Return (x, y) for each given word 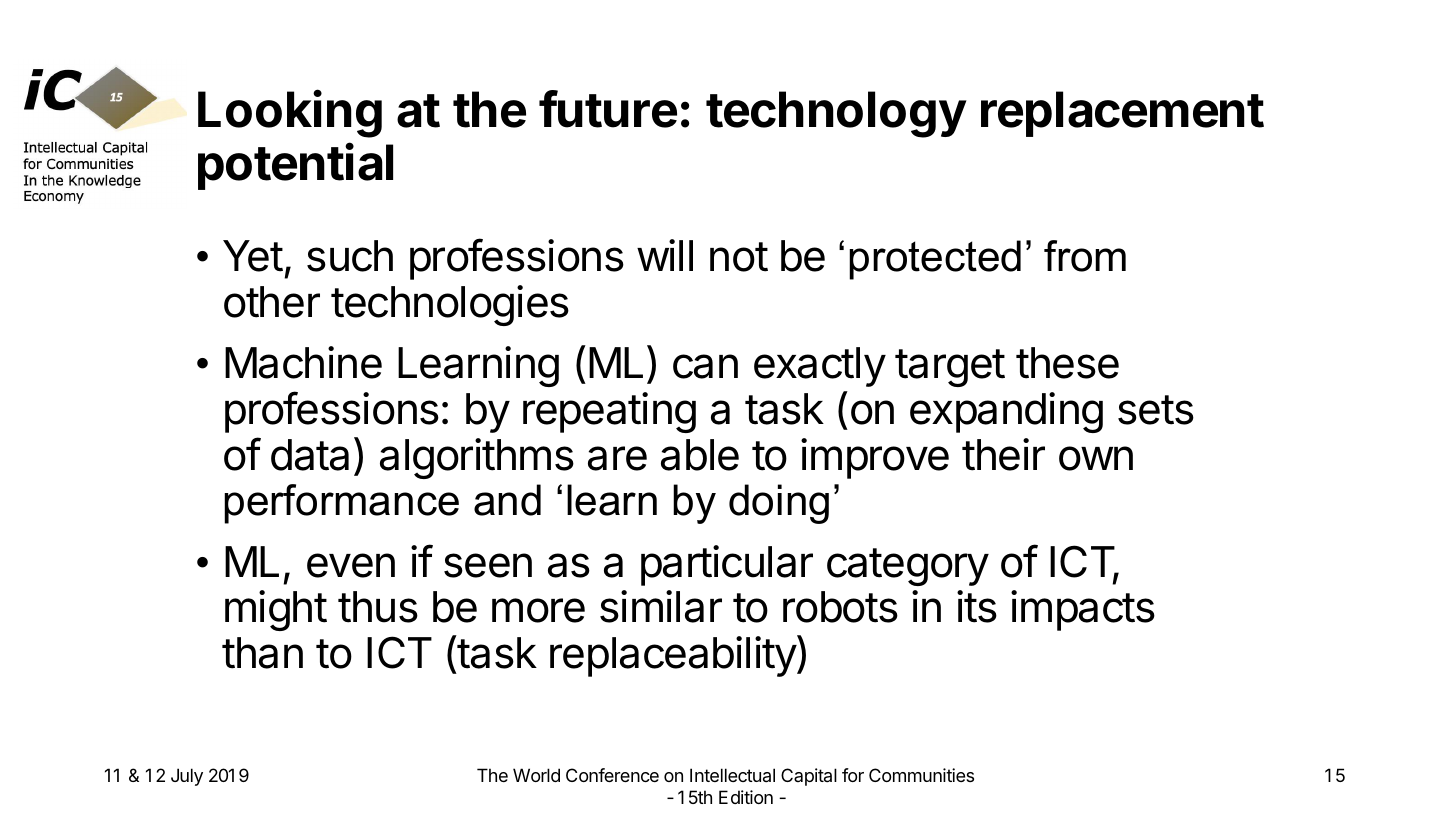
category (908, 567)
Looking (290, 114)
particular (727, 565)
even (351, 565)
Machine (303, 362)
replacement (1122, 114)
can (705, 366)
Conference (612, 775)
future (608, 109)
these (1067, 363)
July (187, 777)
